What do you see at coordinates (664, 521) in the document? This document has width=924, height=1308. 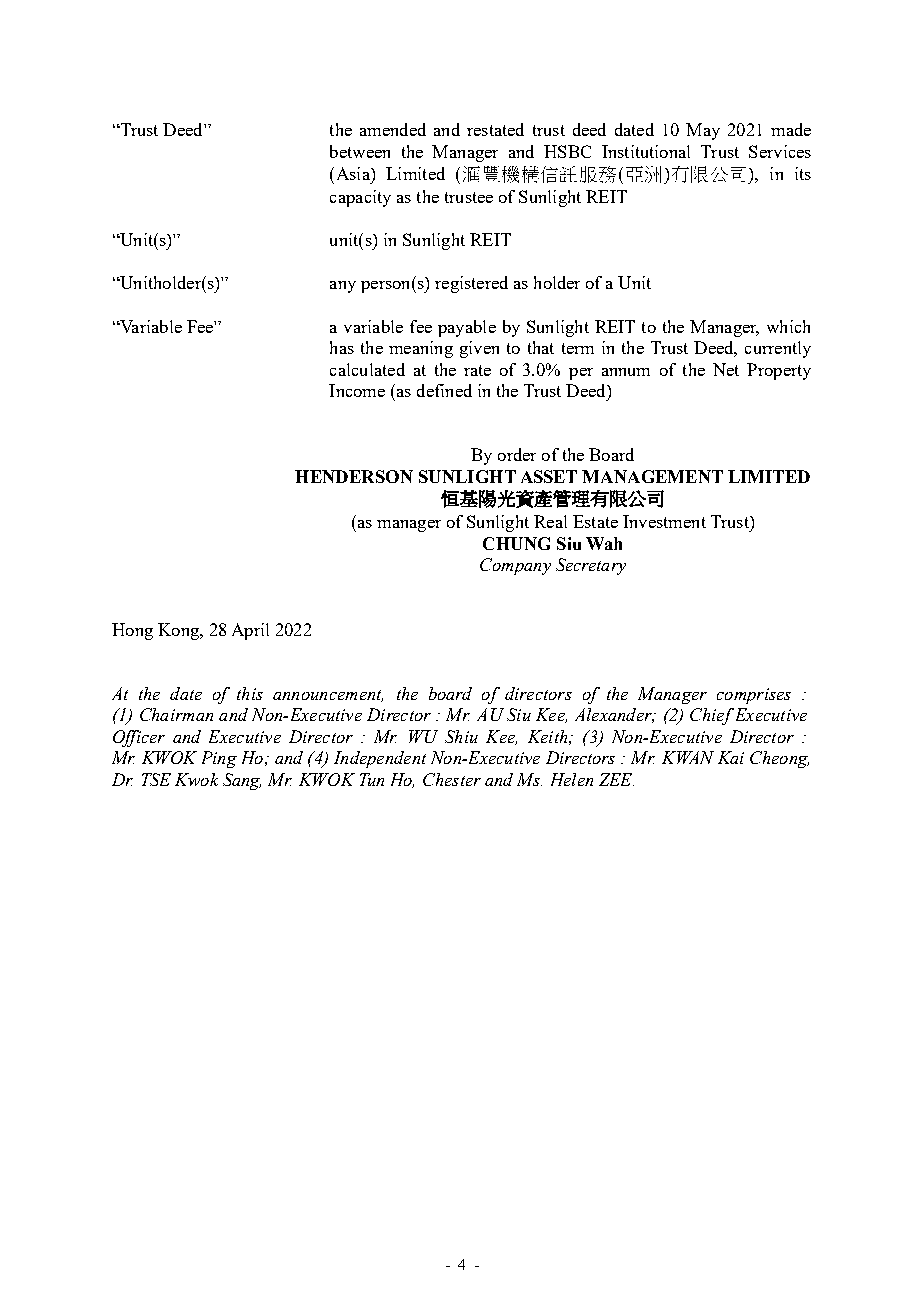 I see `Investment` at bounding box center [664, 521].
